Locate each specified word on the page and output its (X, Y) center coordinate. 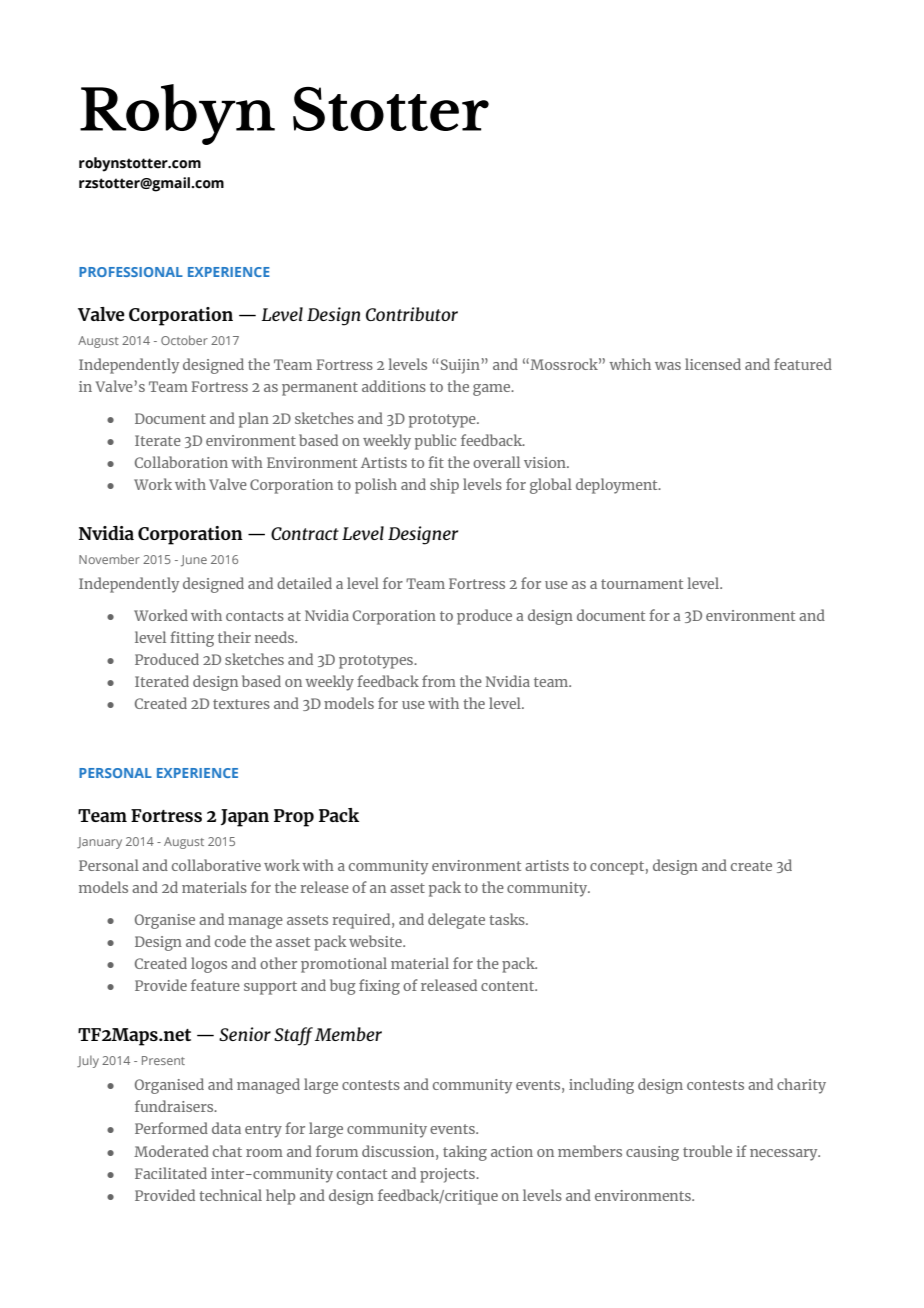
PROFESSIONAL (131, 272)
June (194, 561)
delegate (456, 921)
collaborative (216, 865)
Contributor (412, 314)
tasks (508, 919)
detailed (304, 583)
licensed (713, 364)
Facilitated (171, 1173)
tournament (642, 584)
